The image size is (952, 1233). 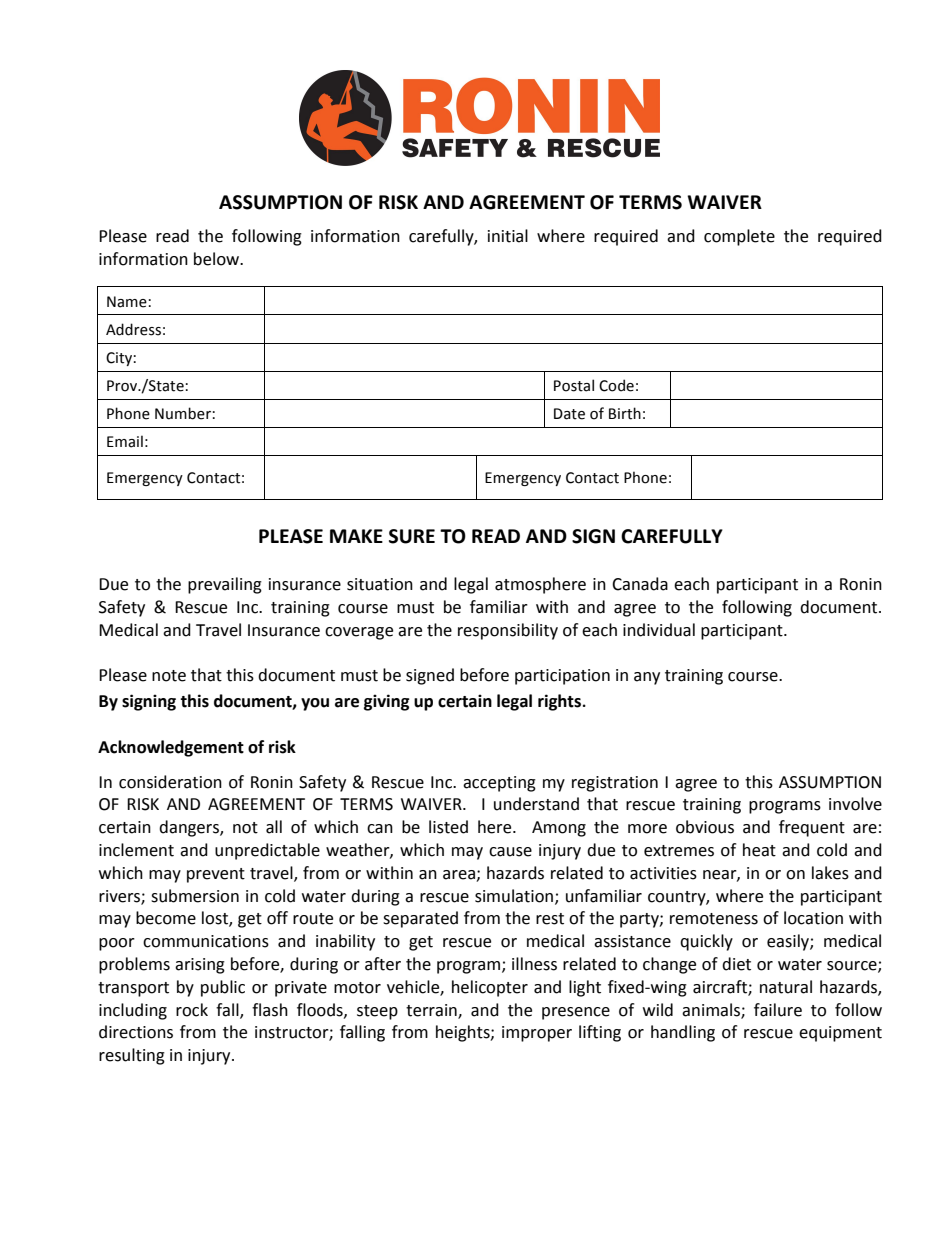 What do you see at coordinates (739, 237) in the image?
I see `complete` at bounding box center [739, 237].
